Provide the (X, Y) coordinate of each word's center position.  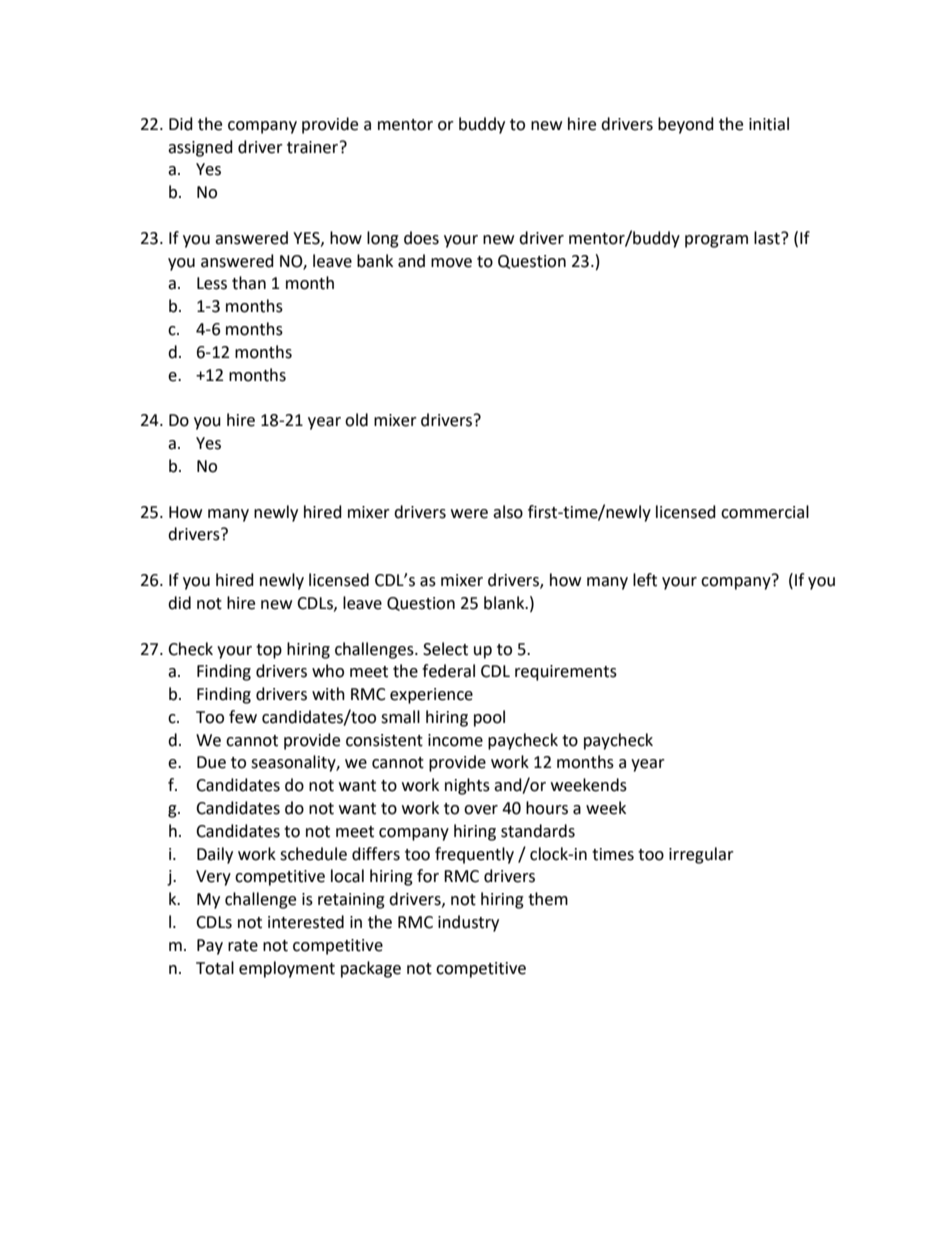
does (421, 238)
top (269, 651)
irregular (701, 855)
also (508, 512)
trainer (314, 147)
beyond (686, 125)
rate (243, 946)
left (645, 580)
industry (468, 923)
